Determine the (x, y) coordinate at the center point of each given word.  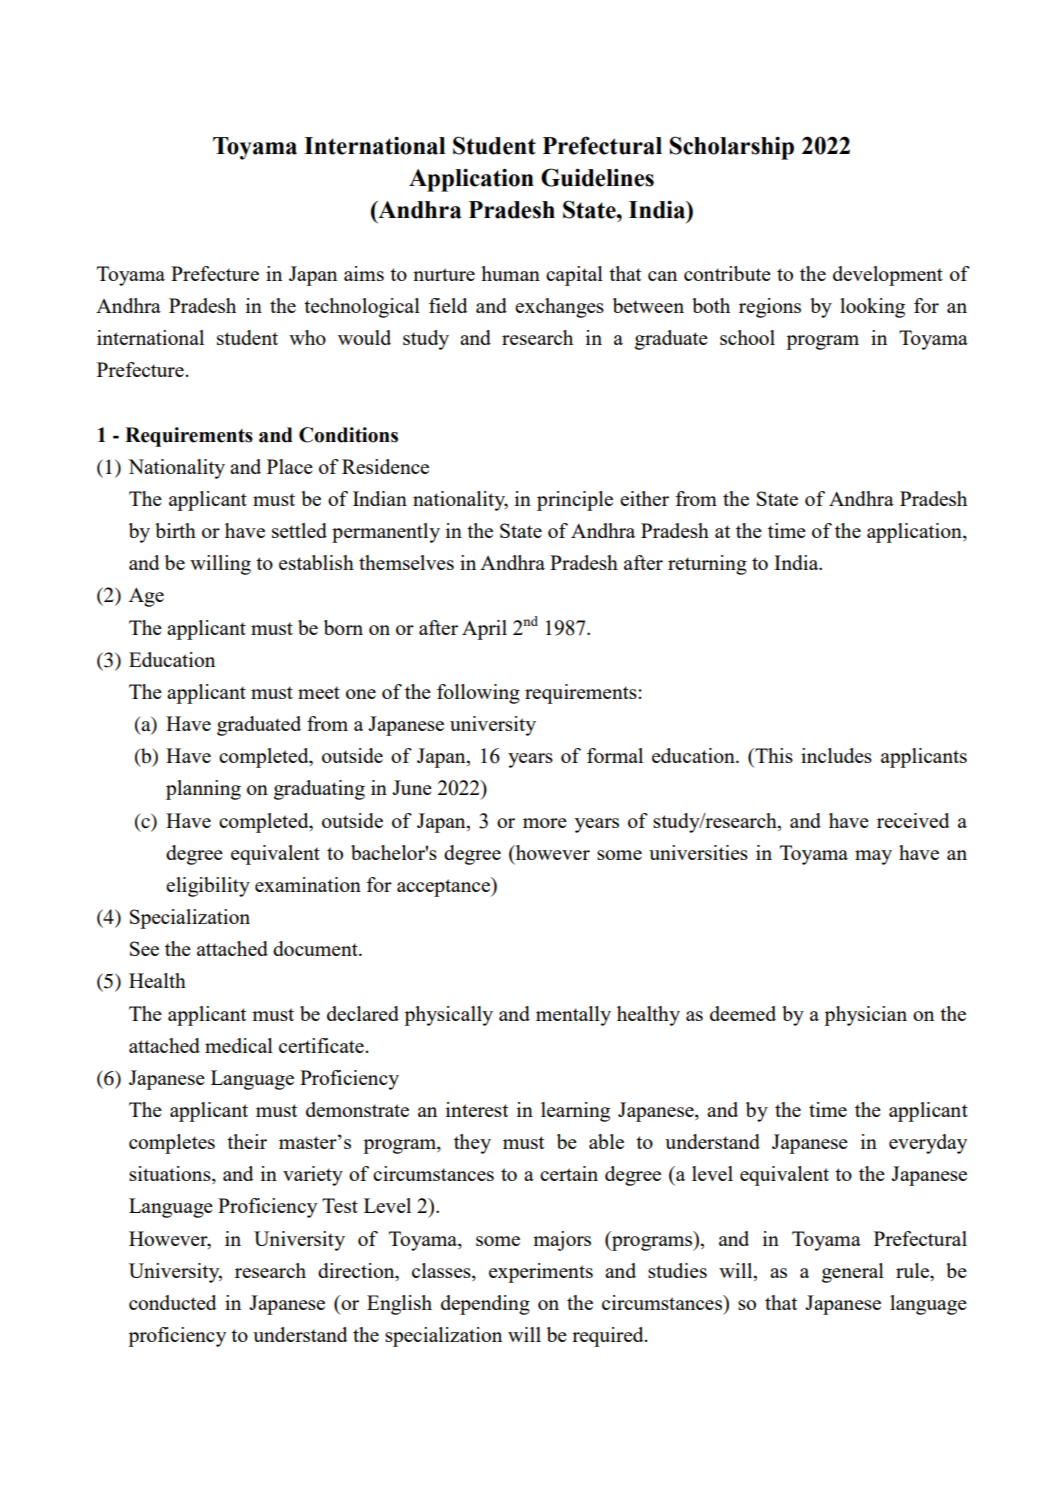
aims (364, 273)
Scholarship (732, 148)
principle (575, 501)
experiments (541, 1273)
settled (299, 530)
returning (707, 565)
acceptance (444, 887)
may (873, 857)
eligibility (208, 887)
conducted (172, 1302)
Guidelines (597, 177)
